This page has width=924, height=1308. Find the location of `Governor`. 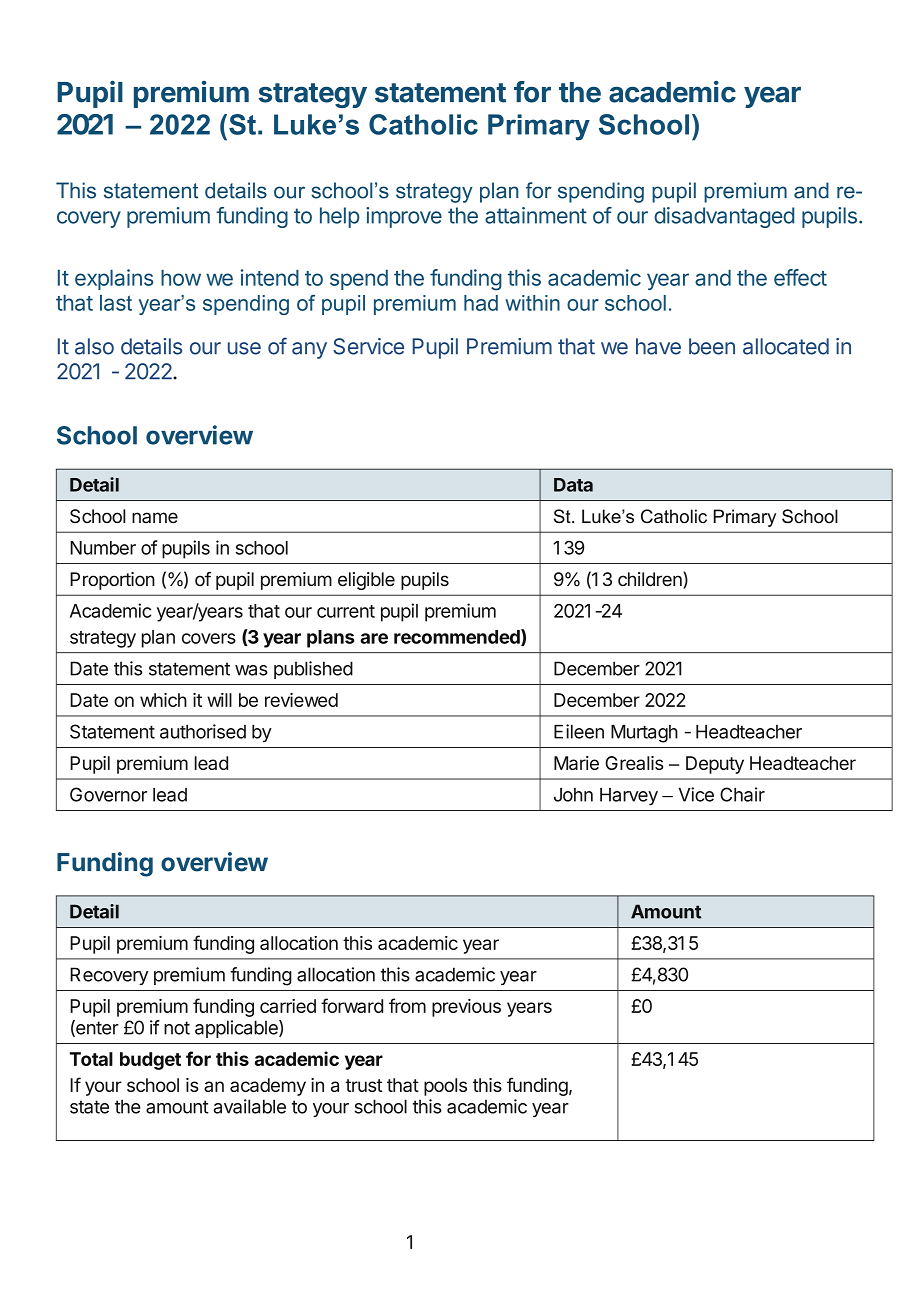

Governor is located at coordinates (108, 794).
